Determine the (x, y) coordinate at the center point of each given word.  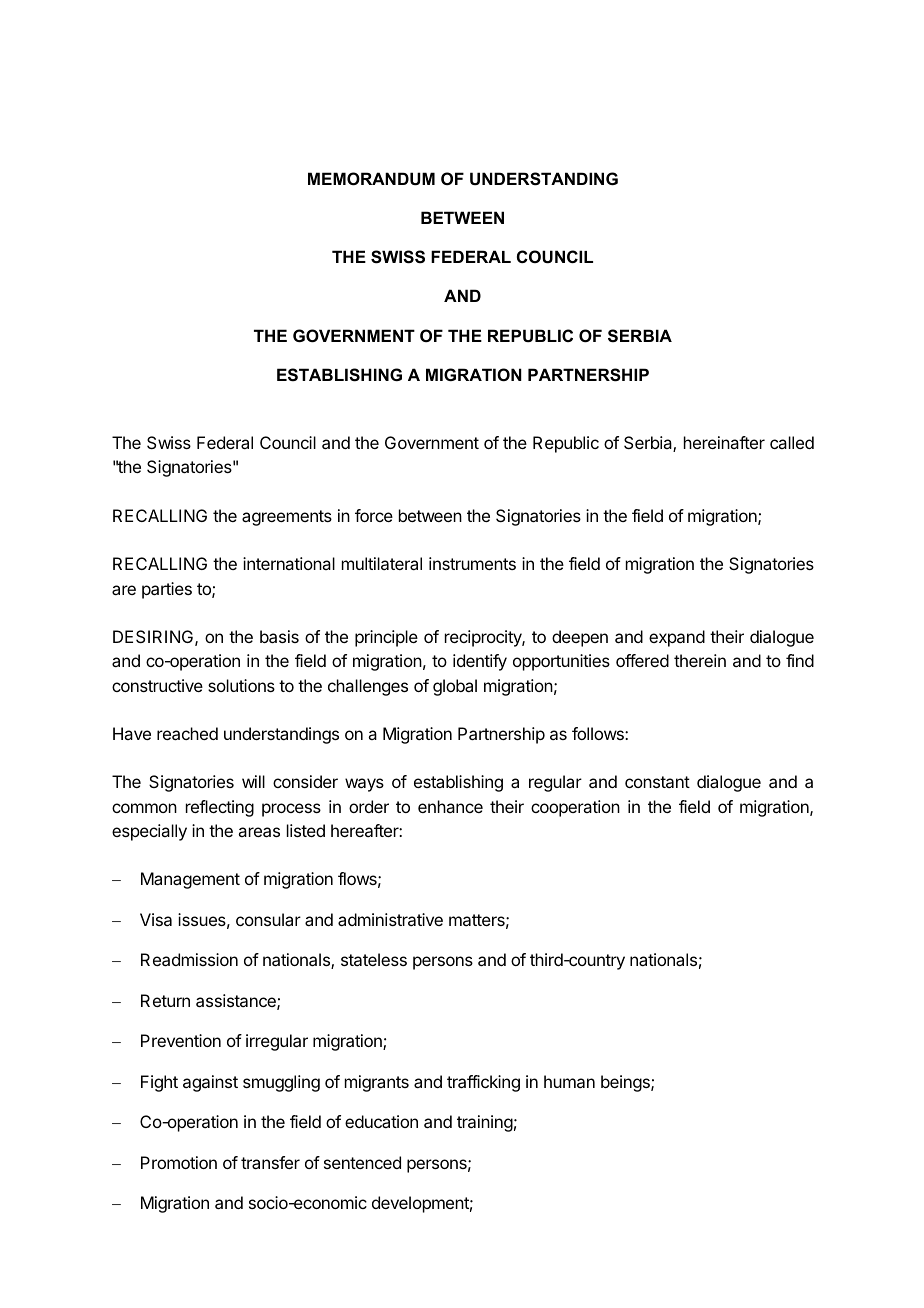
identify (480, 662)
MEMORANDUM (371, 178)
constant (657, 782)
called (792, 442)
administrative (390, 919)
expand (677, 638)
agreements (287, 518)
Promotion (179, 1162)
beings (626, 1083)
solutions (241, 685)
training (485, 1123)
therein (700, 660)
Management (190, 880)
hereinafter (724, 442)
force (374, 515)
